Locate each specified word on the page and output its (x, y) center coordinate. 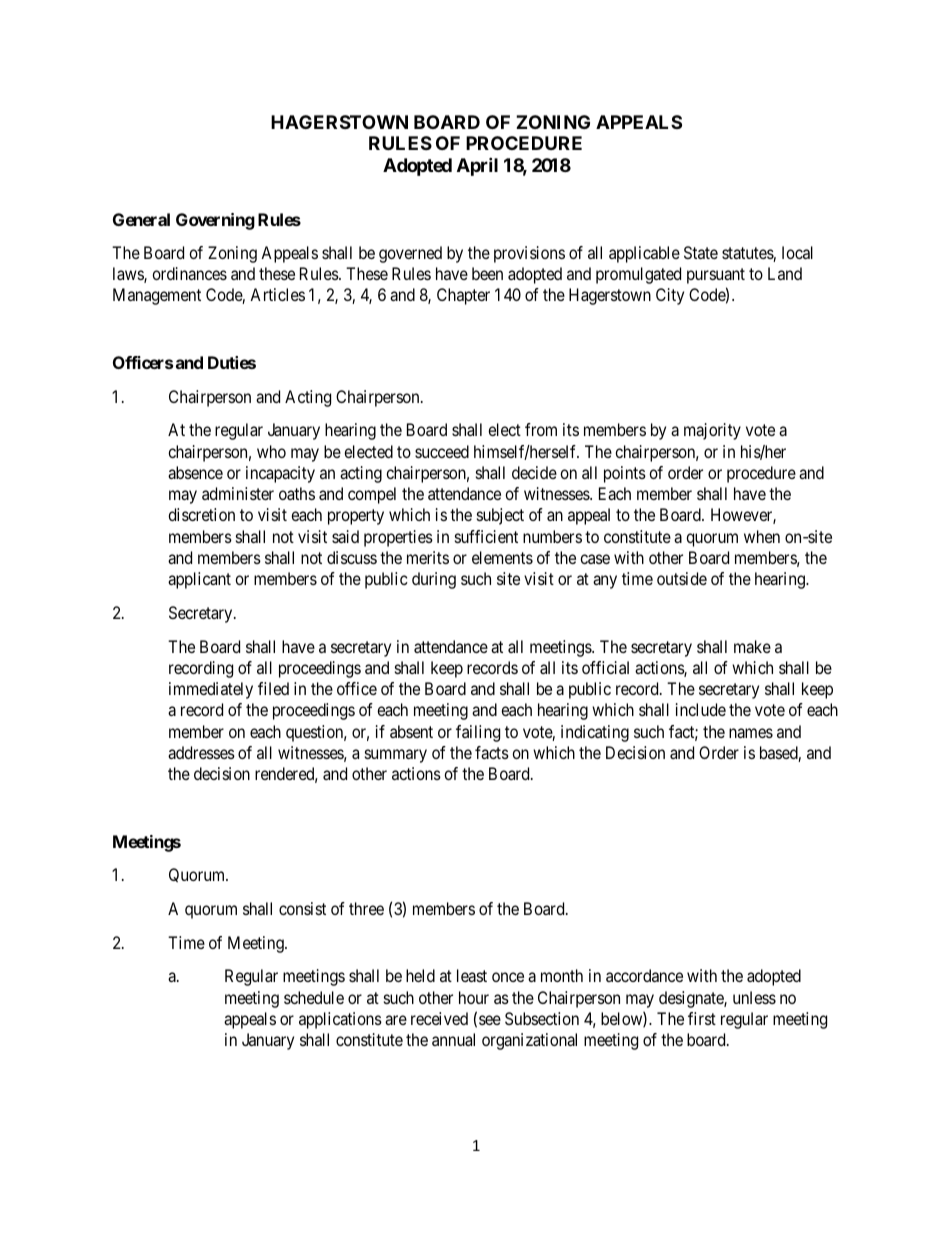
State (701, 252)
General (141, 219)
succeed (442, 451)
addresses (201, 752)
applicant (199, 580)
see (490, 1020)
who (271, 451)
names (751, 733)
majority (712, 431)
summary (396, 756)
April (477, 166)
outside (682, 578)
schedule (314, 997)
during (434, 580)
